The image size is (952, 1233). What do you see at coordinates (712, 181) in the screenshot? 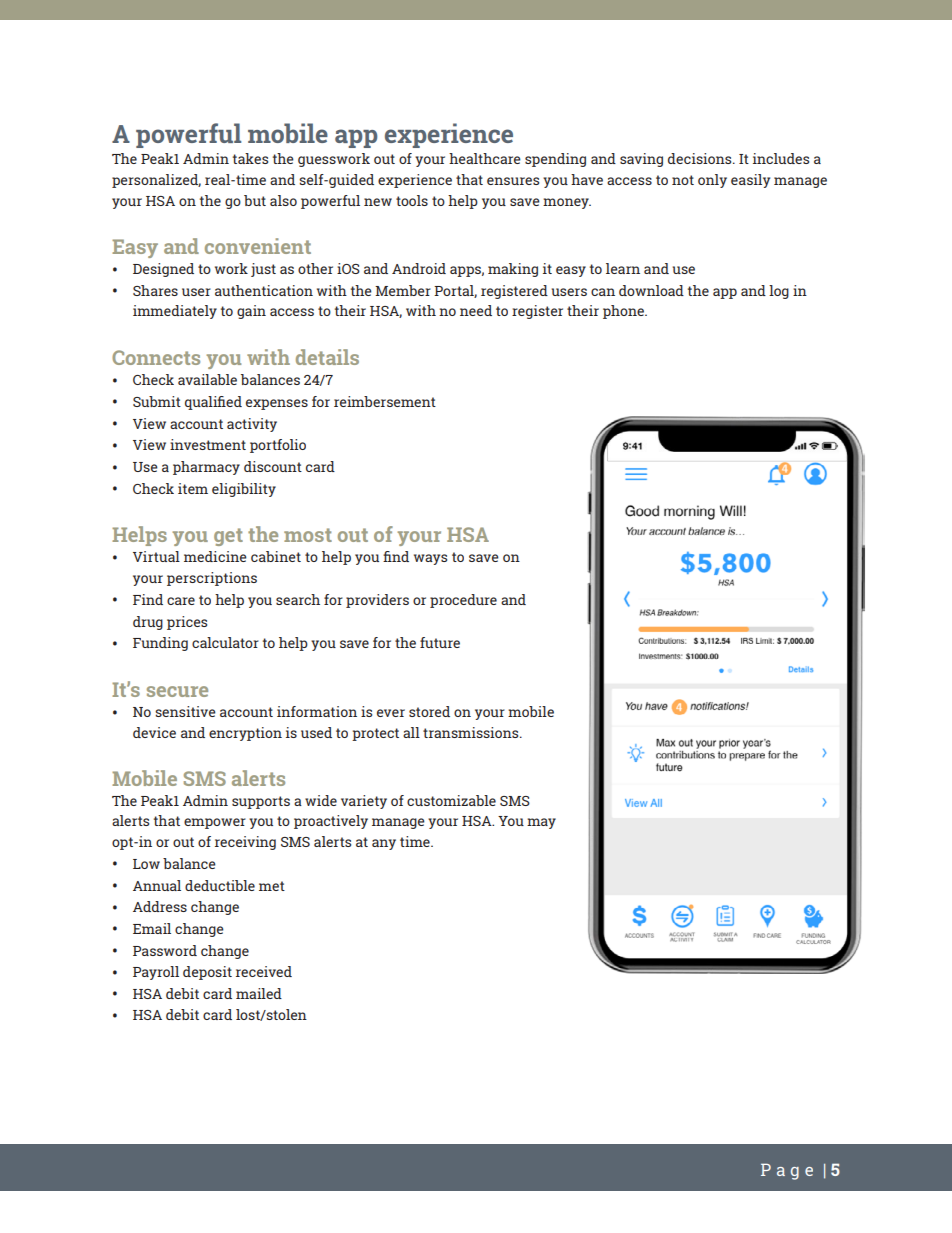
I see `only` at bounding box center [712, 181].
